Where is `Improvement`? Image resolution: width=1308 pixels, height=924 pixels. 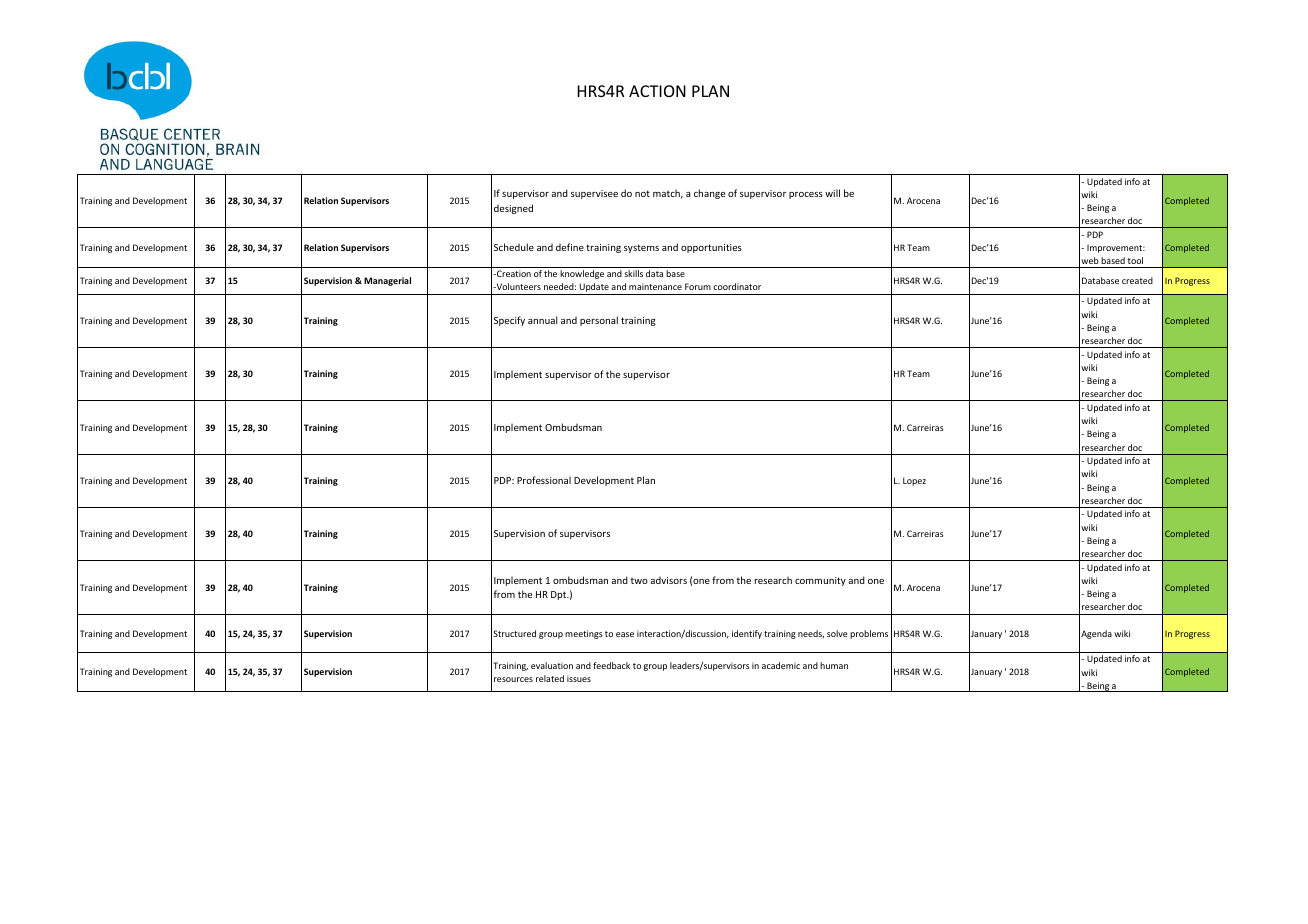
Improvement is located at coordinates (1116, 249).
